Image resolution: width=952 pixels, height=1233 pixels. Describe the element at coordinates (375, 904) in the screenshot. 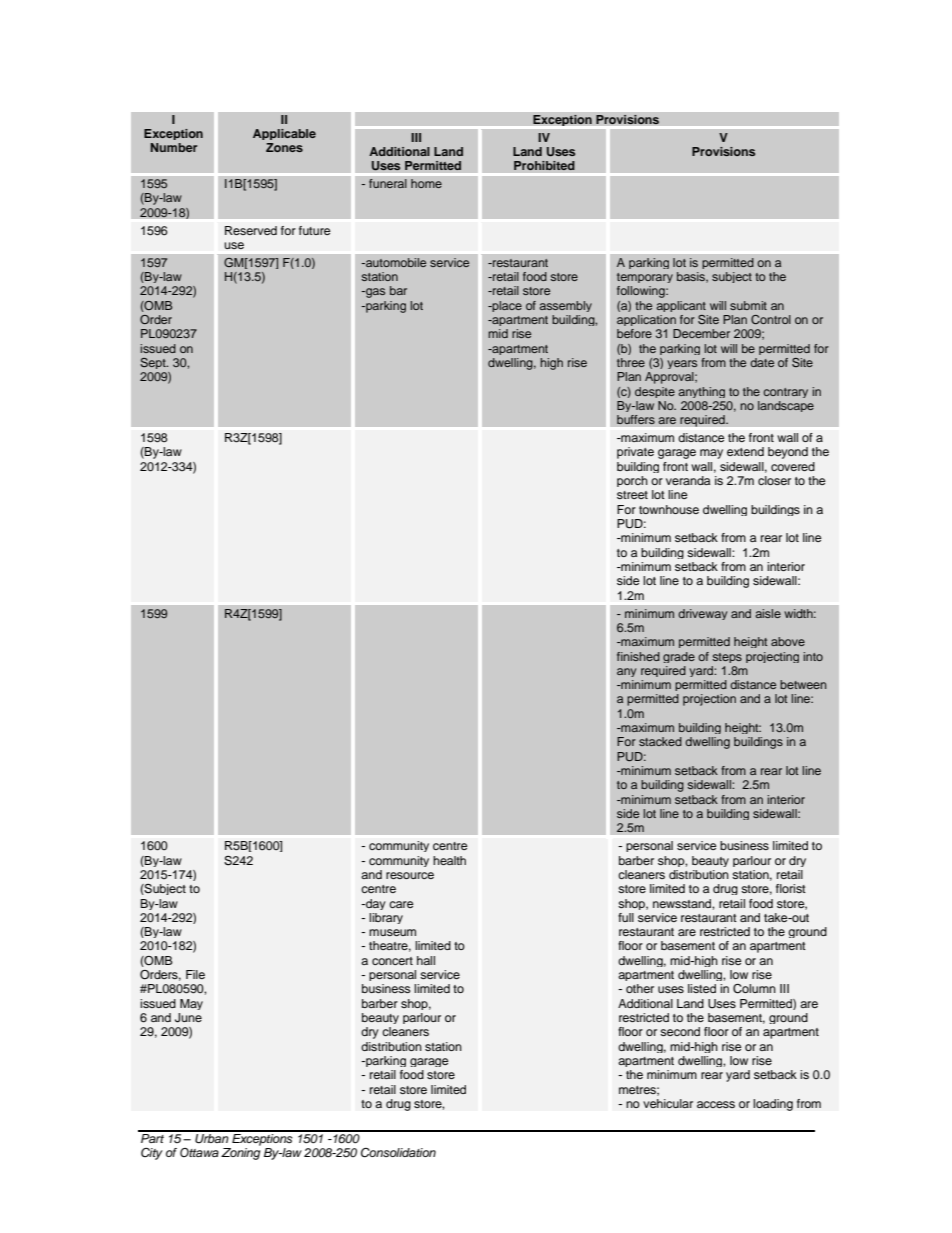

I see `day` at that location.
